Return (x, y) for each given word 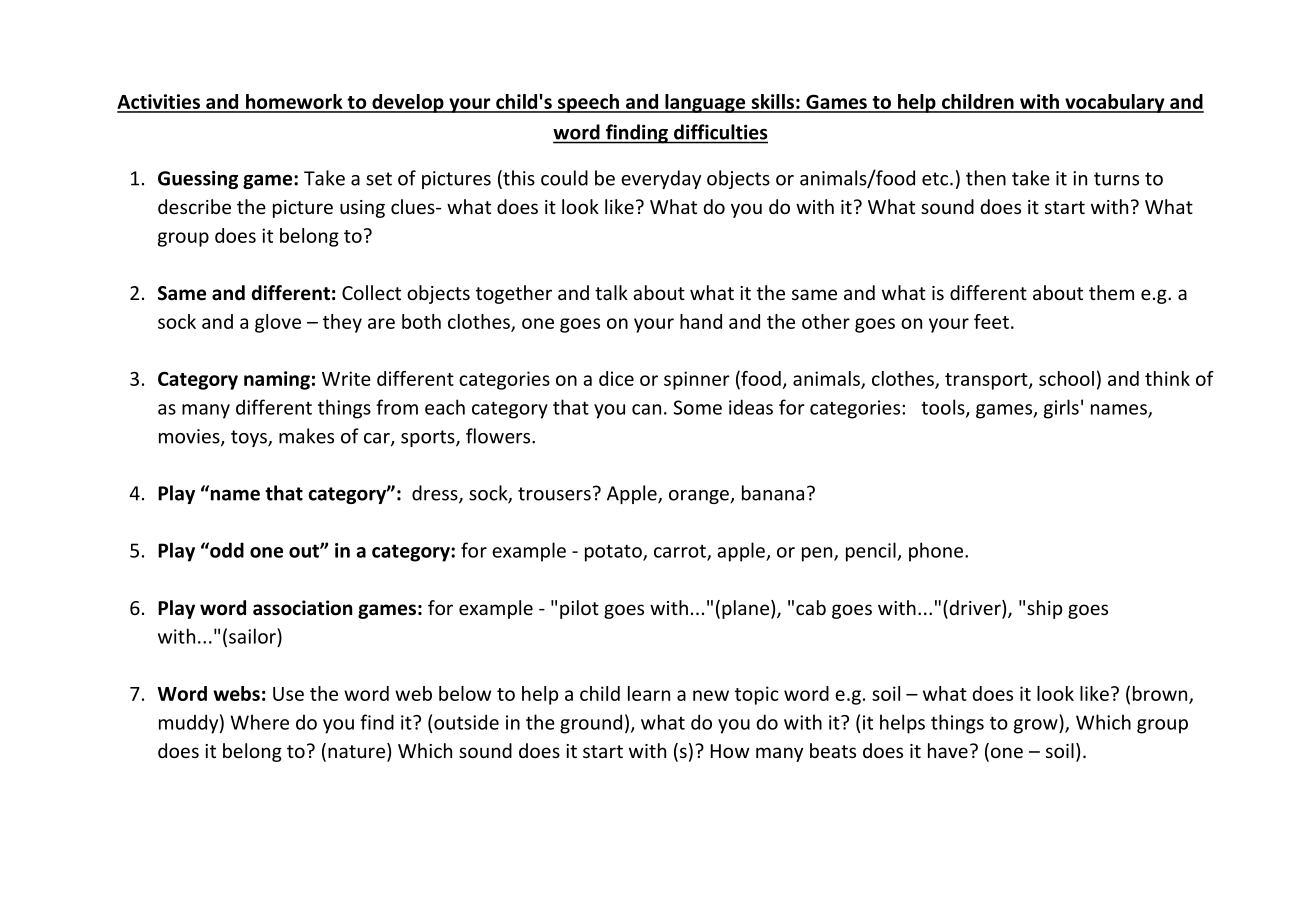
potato (614, 553)
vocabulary (1115, 103)
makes (306, 436)
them (1111, 292)
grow (1037, 726)
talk (611, 292)
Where (259, 722)
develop (408, 103)
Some (697, 407)
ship (1044, 609)
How (730, 751)
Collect (371, 292)
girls (1061, 409)
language (705, 103)
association (302, 608)
